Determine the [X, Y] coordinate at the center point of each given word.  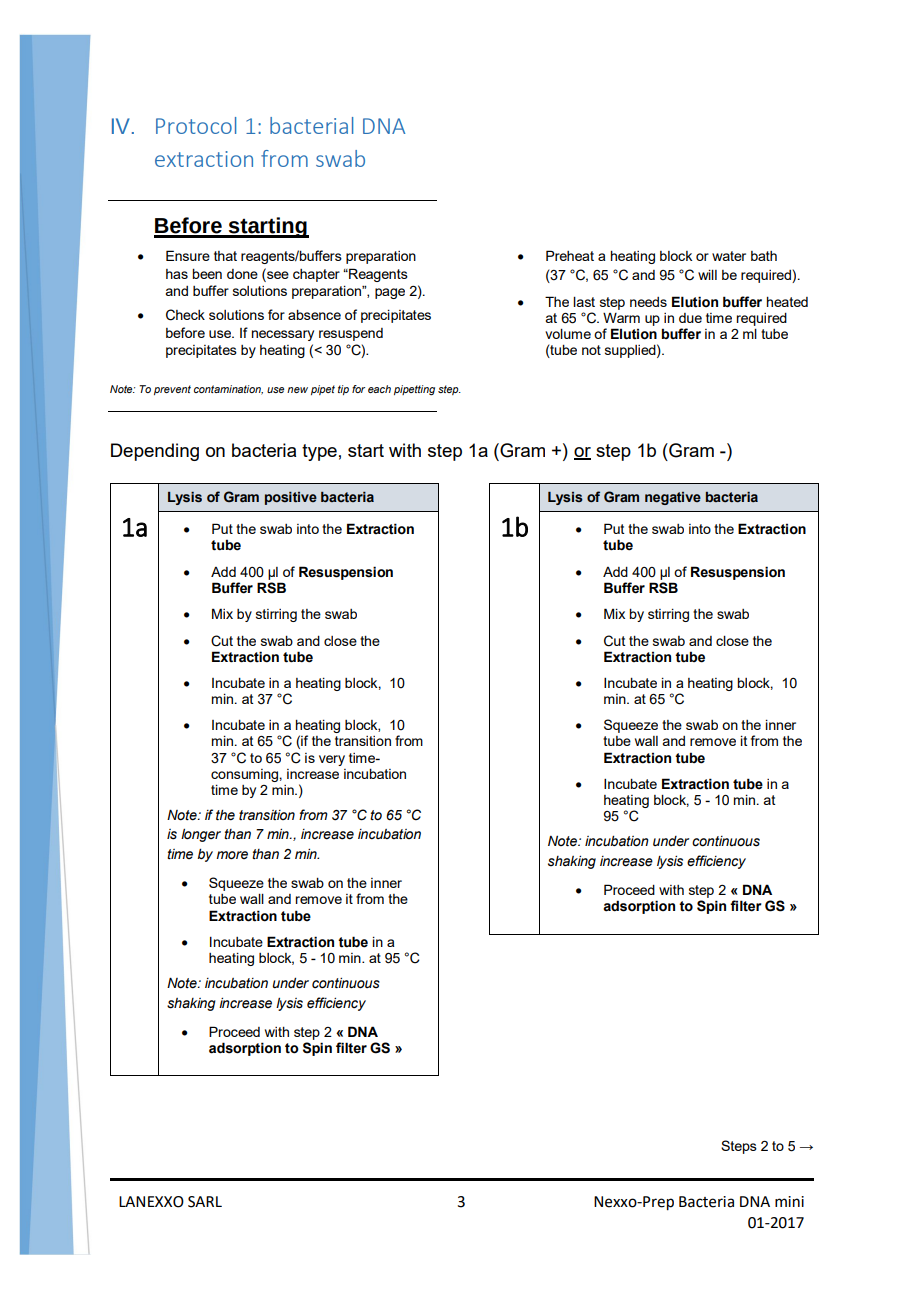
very [332, 760]
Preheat [570, 255]
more [232, 855]
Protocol [196, 125]
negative [673, 498]
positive [291, 498]
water [729, 256]
